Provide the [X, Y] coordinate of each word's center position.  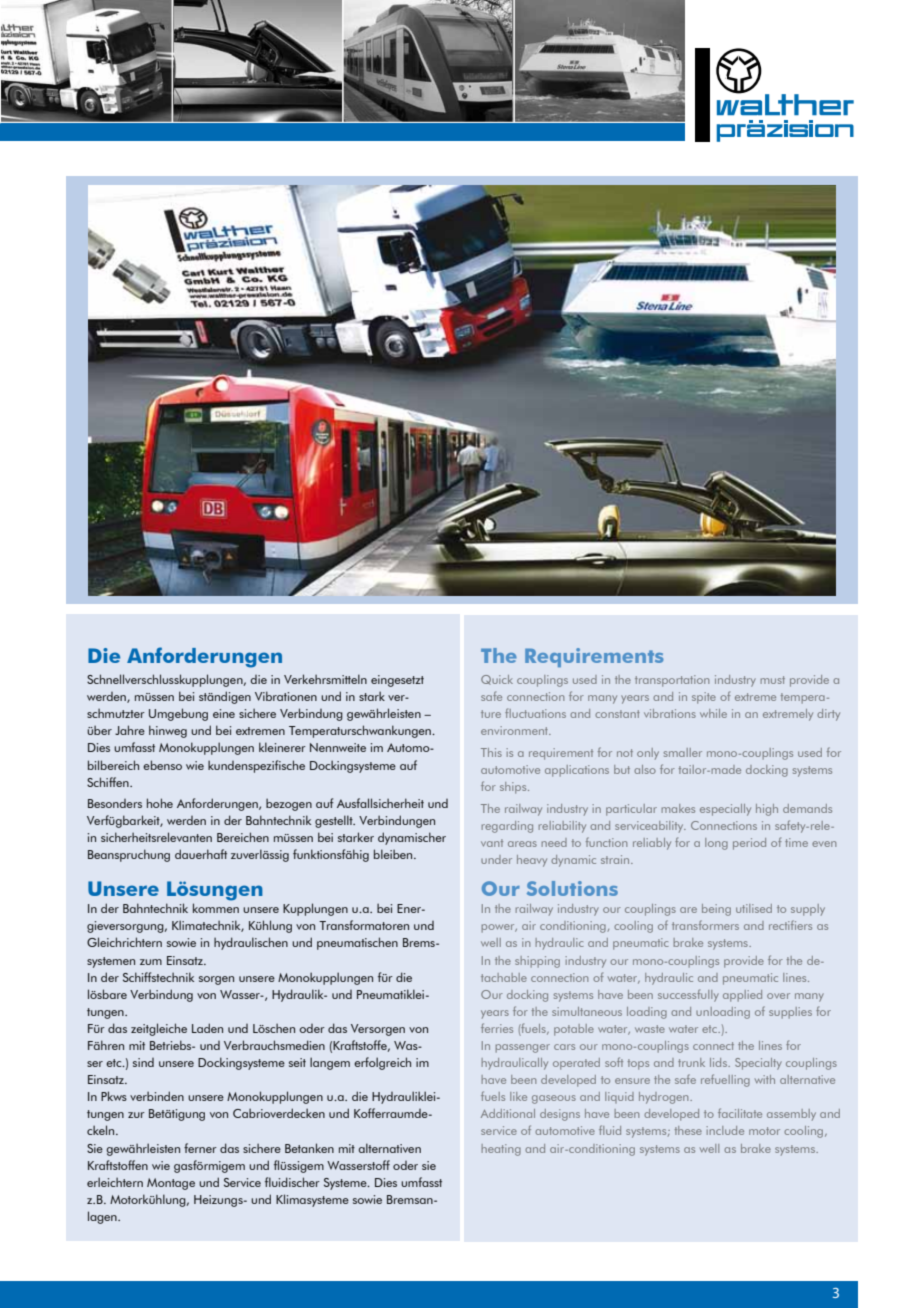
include [725, 1130]
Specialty [758, 1064]
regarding [507, 827]
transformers [705, 925]
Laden [207, 1028]
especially [725, 810]
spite [704, 698]
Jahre [130, 730]
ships [514, 788]
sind [143, 1062]
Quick [497, 680]
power [499, 928]
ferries [497, 1028]
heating [501, 1150]
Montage [171, 1184]
